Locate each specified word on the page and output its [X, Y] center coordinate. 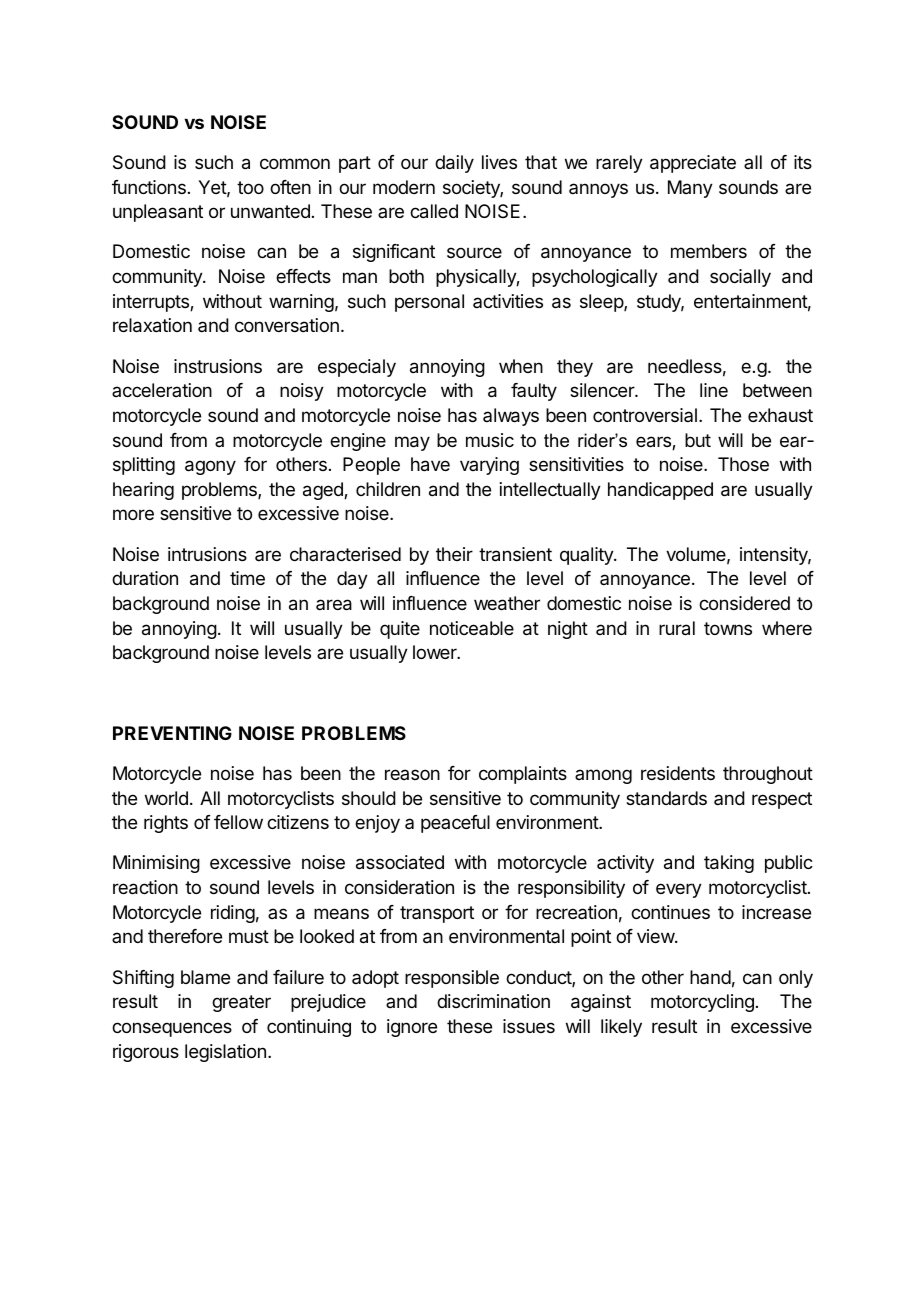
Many [690, 189]
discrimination [493, 1001]
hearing [143, 491]
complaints [523, 775]
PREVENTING [172, 733]
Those [743, 464]
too [250, 187]
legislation [225, 1053]
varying [489, 466]
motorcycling [702, 1003]
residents [678, 773]
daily [454, 164]
